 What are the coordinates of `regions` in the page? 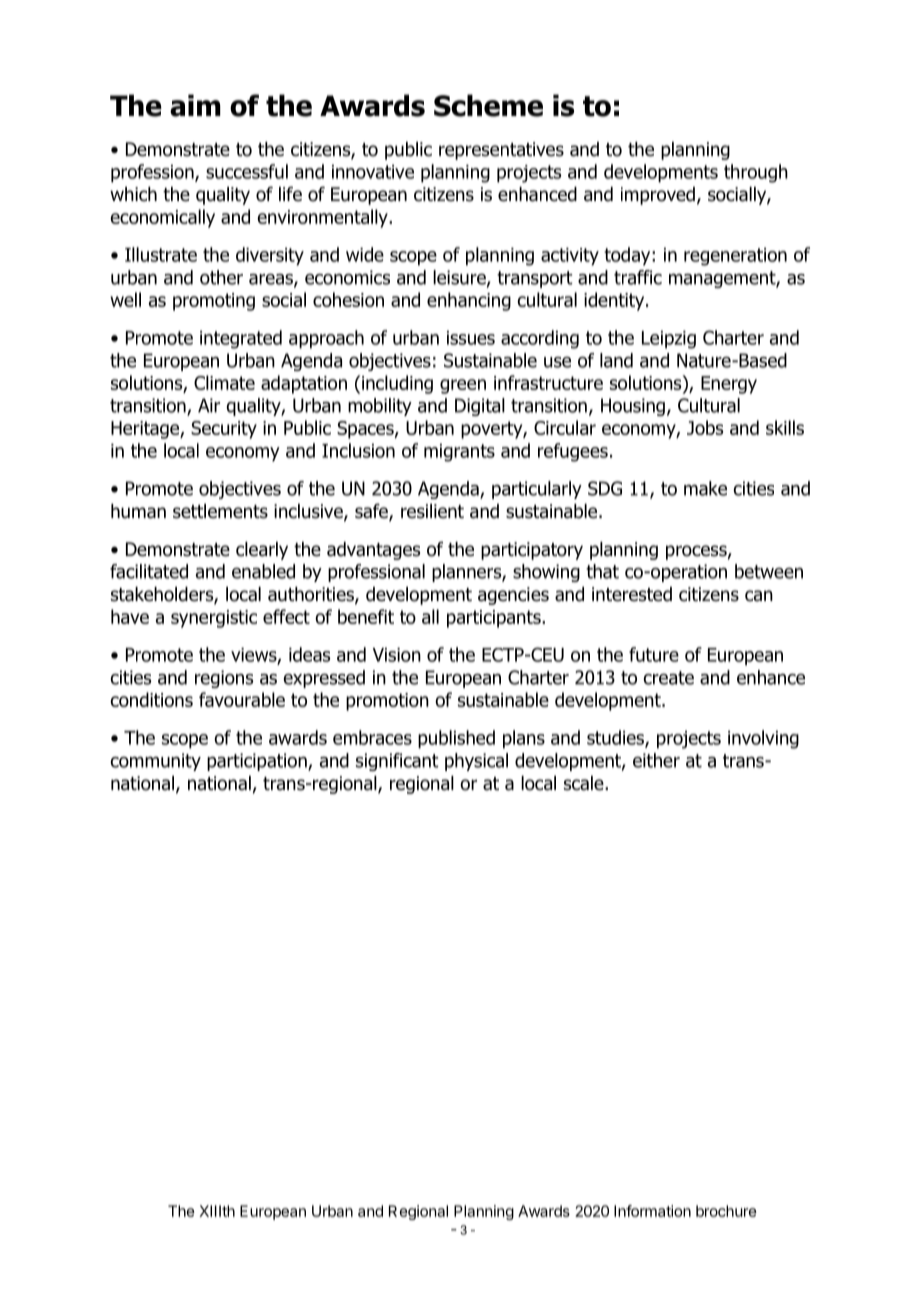 It's located at (224, 679).
